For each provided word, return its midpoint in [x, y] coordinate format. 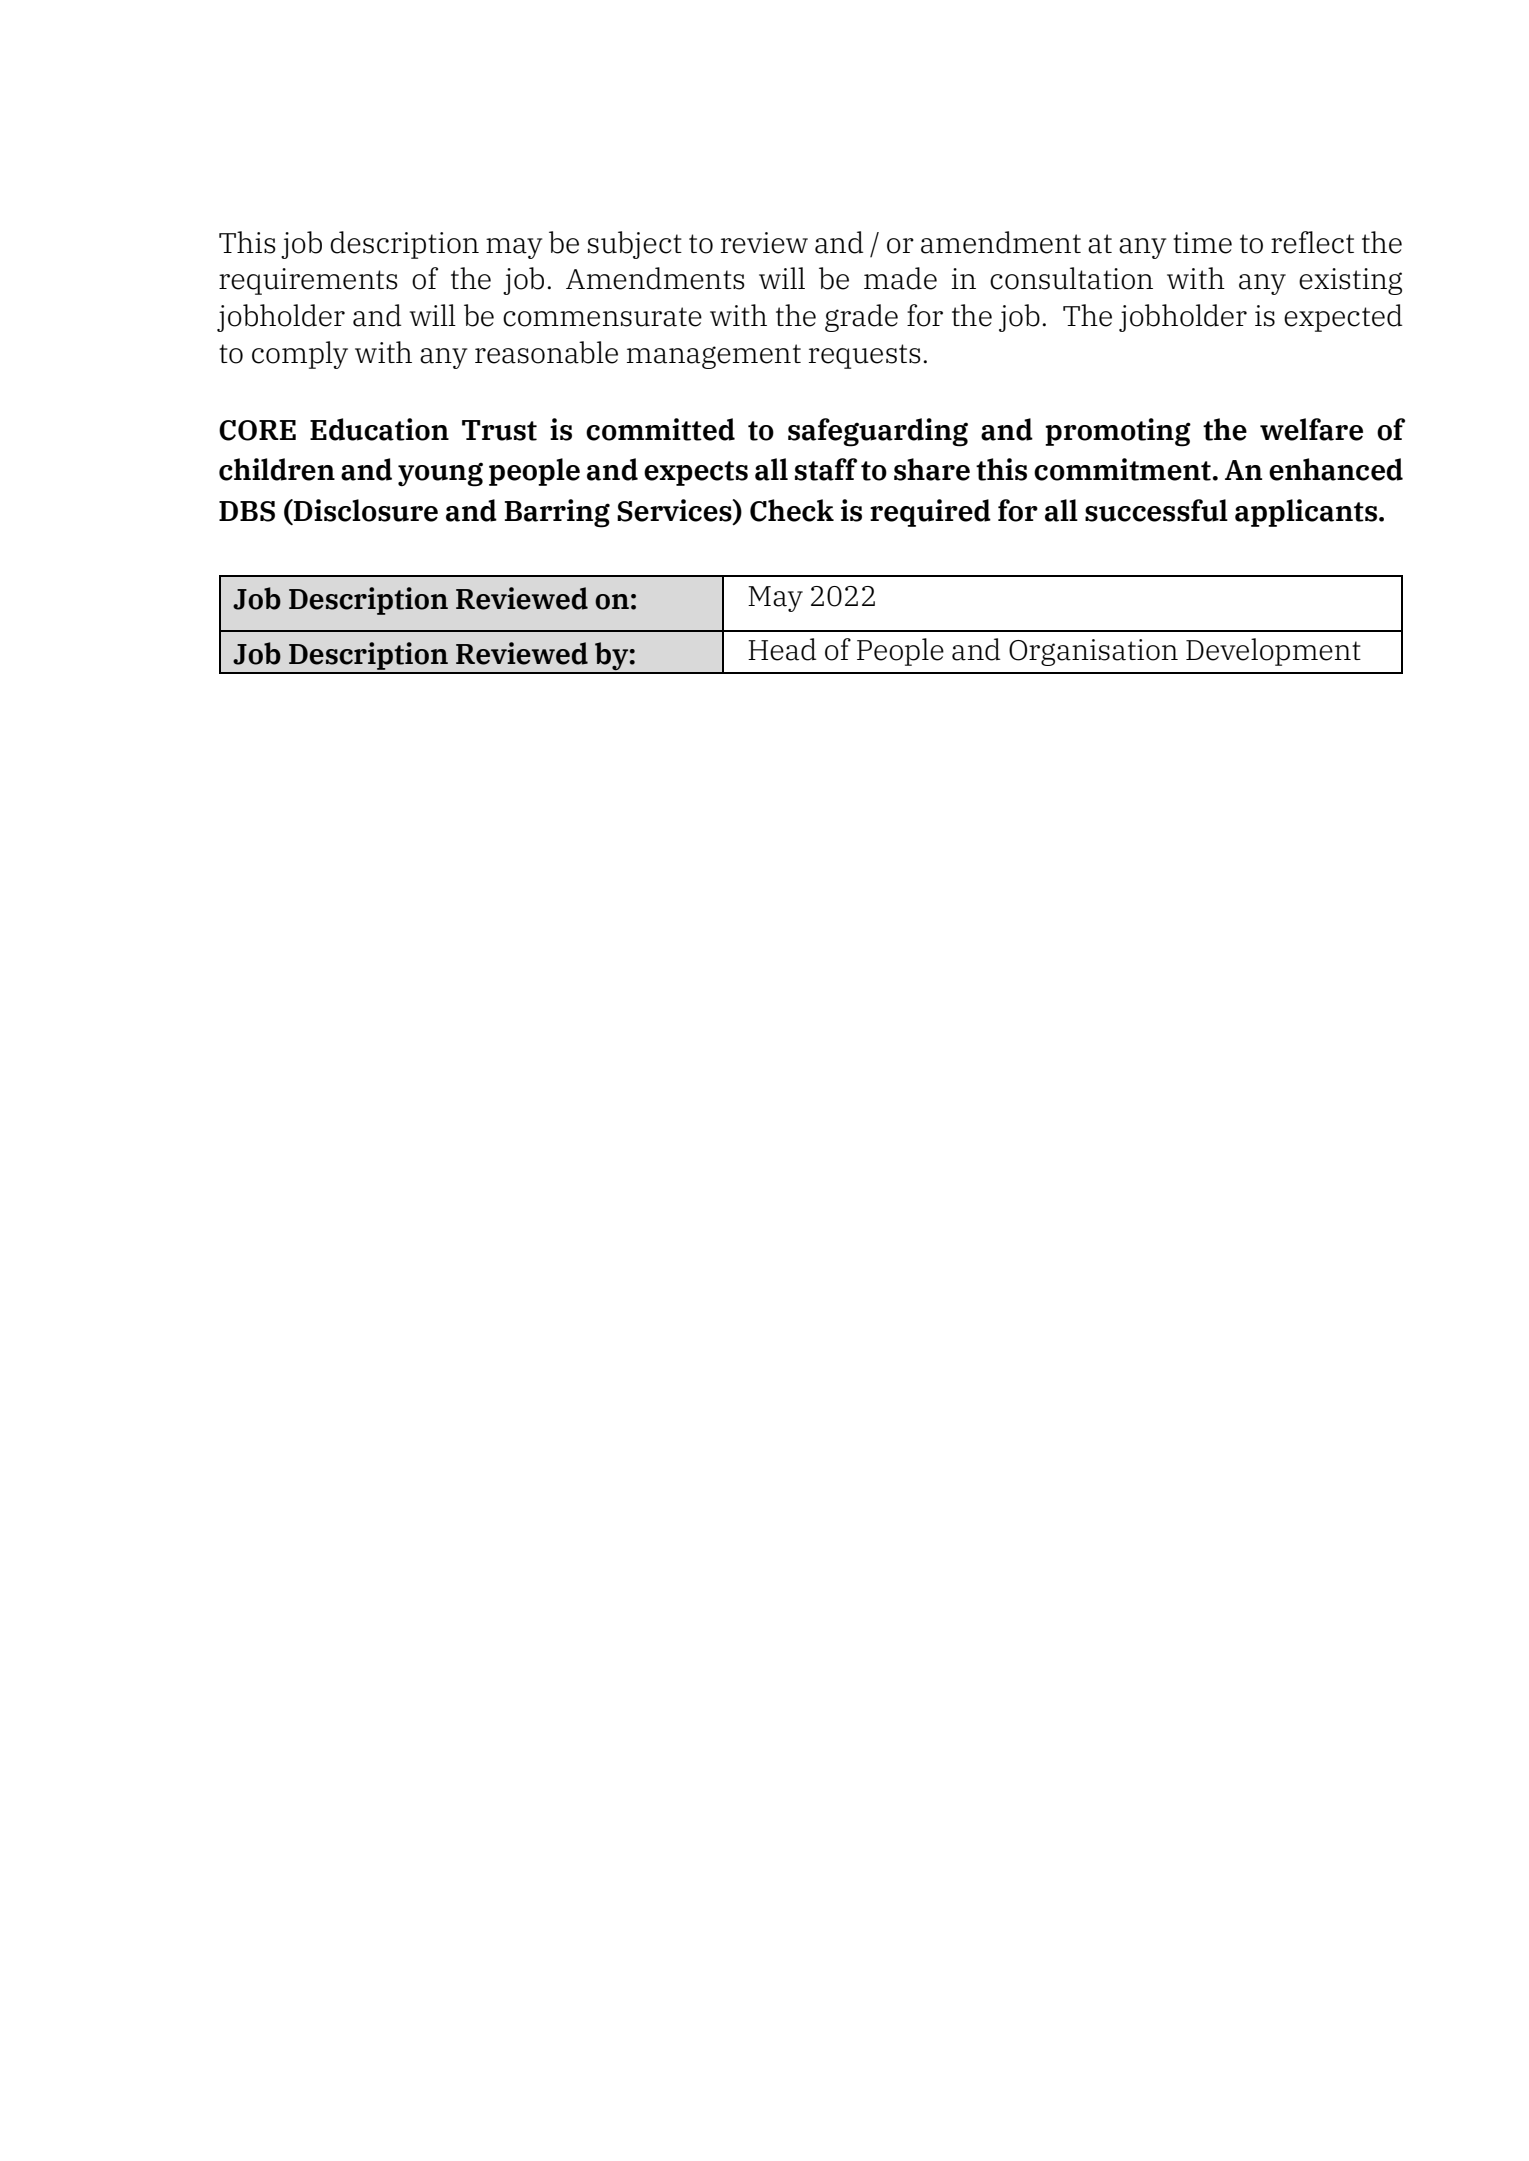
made [900, 278]
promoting [1118, 432]
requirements [308, 281]
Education [379, 429]
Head [782, 649]
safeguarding [878, 432]
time [1202, 243]
